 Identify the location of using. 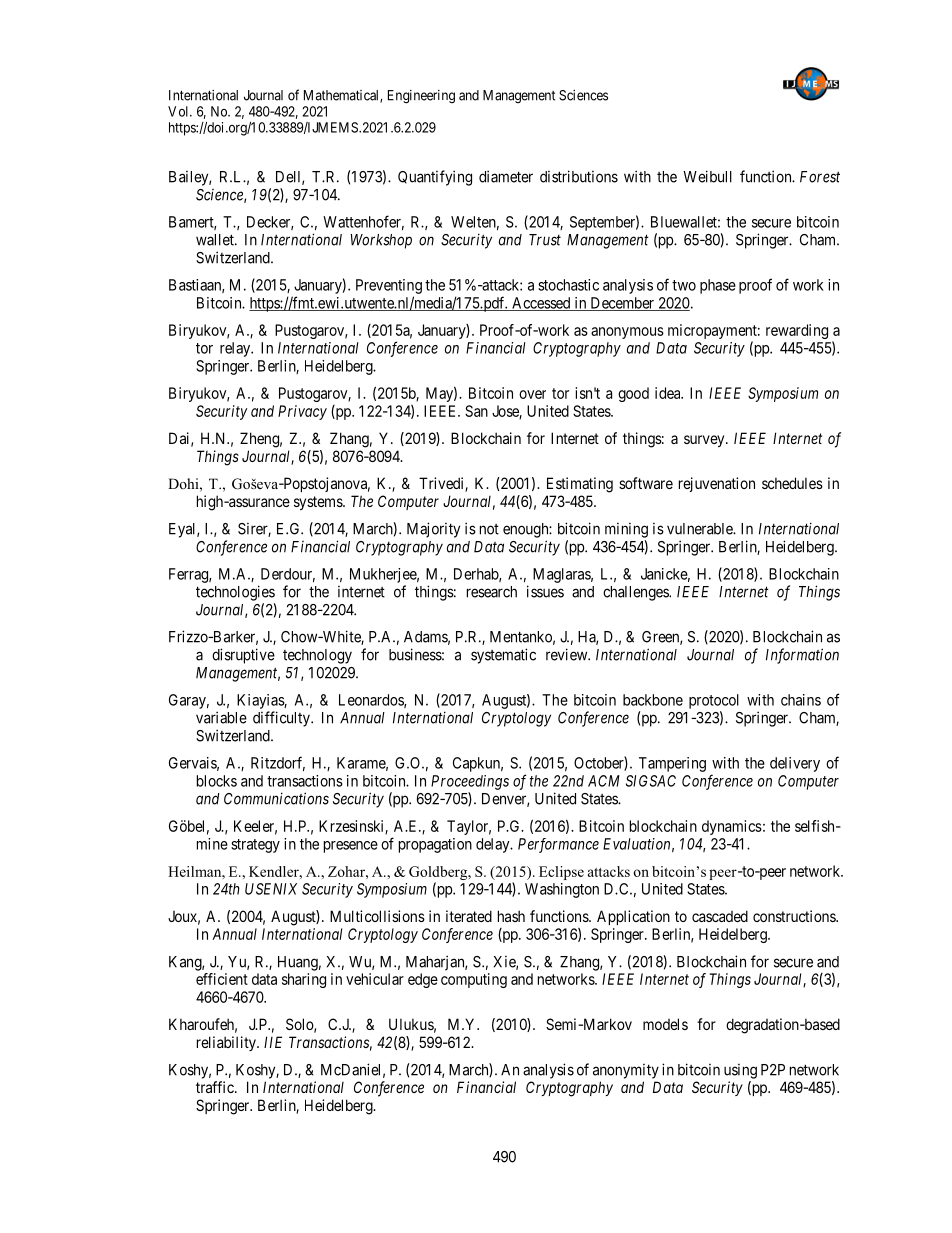
(740, 1071).
